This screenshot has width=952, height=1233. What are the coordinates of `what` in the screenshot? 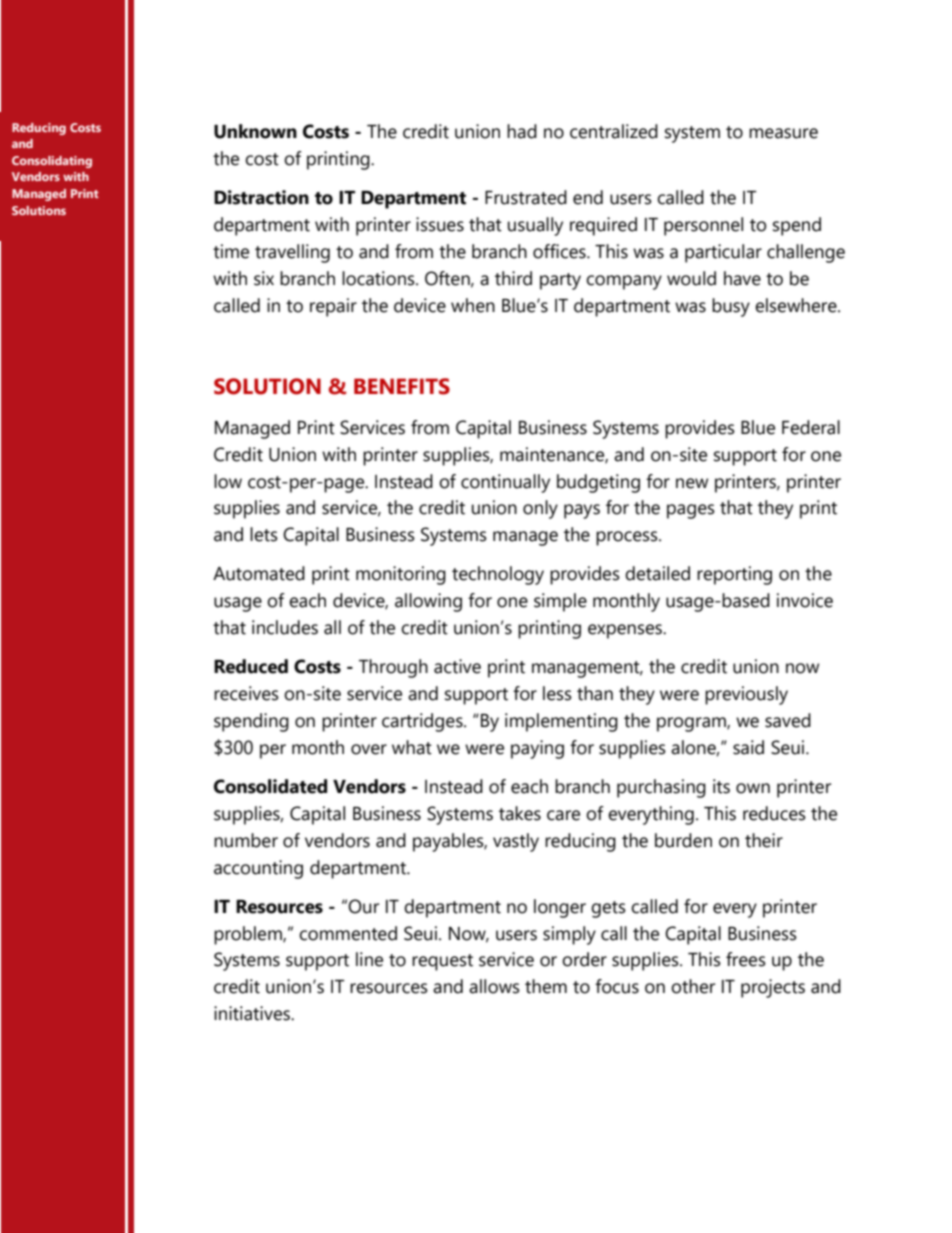 It's located at (412, 747).
